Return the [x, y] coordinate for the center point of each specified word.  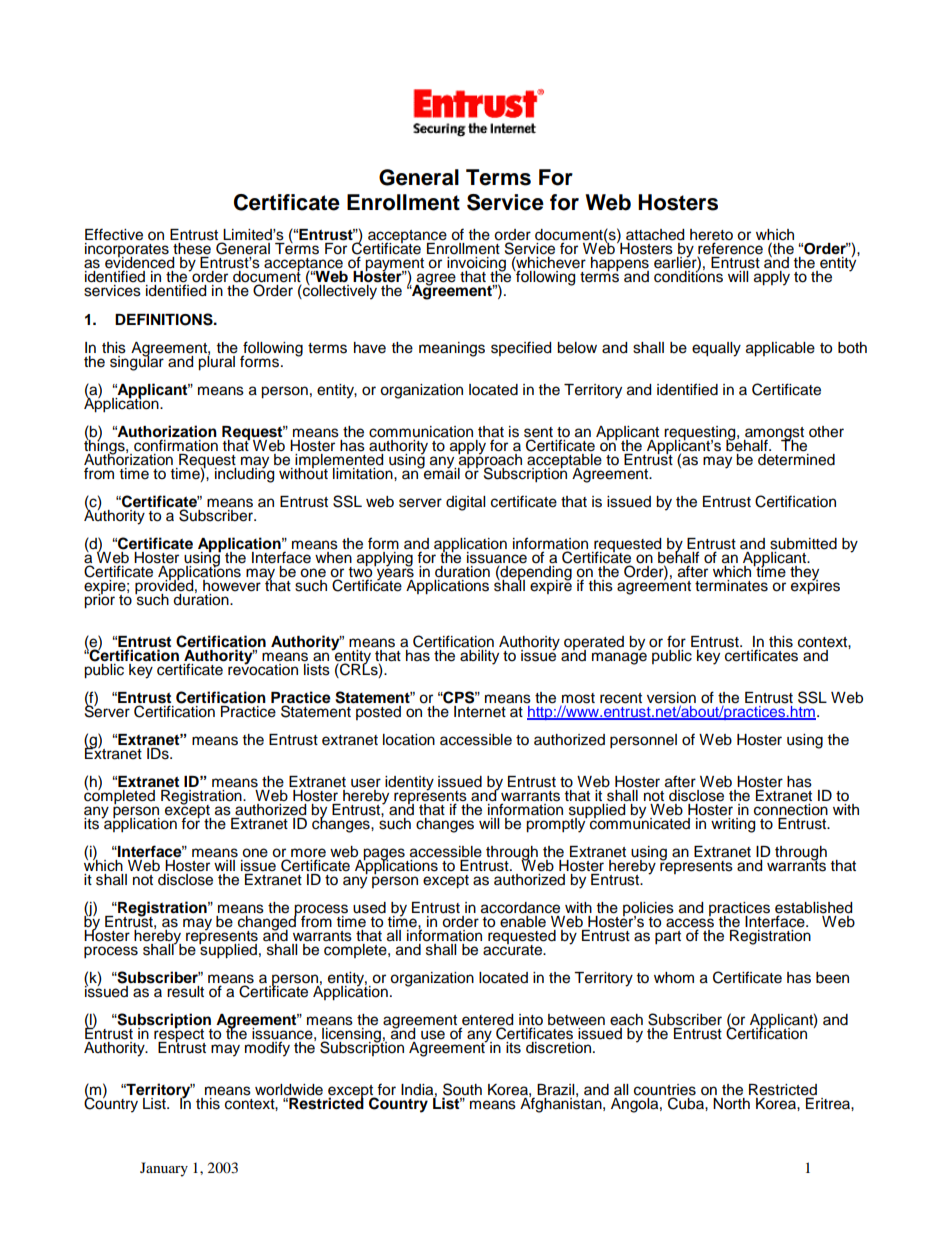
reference [730, 249]
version [671, 698]
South [462, 1090]
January [164, 1169]
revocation [263, 668]
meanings [452, 349]
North [731, 1104]
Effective [114, 234]
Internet [480, 710]
